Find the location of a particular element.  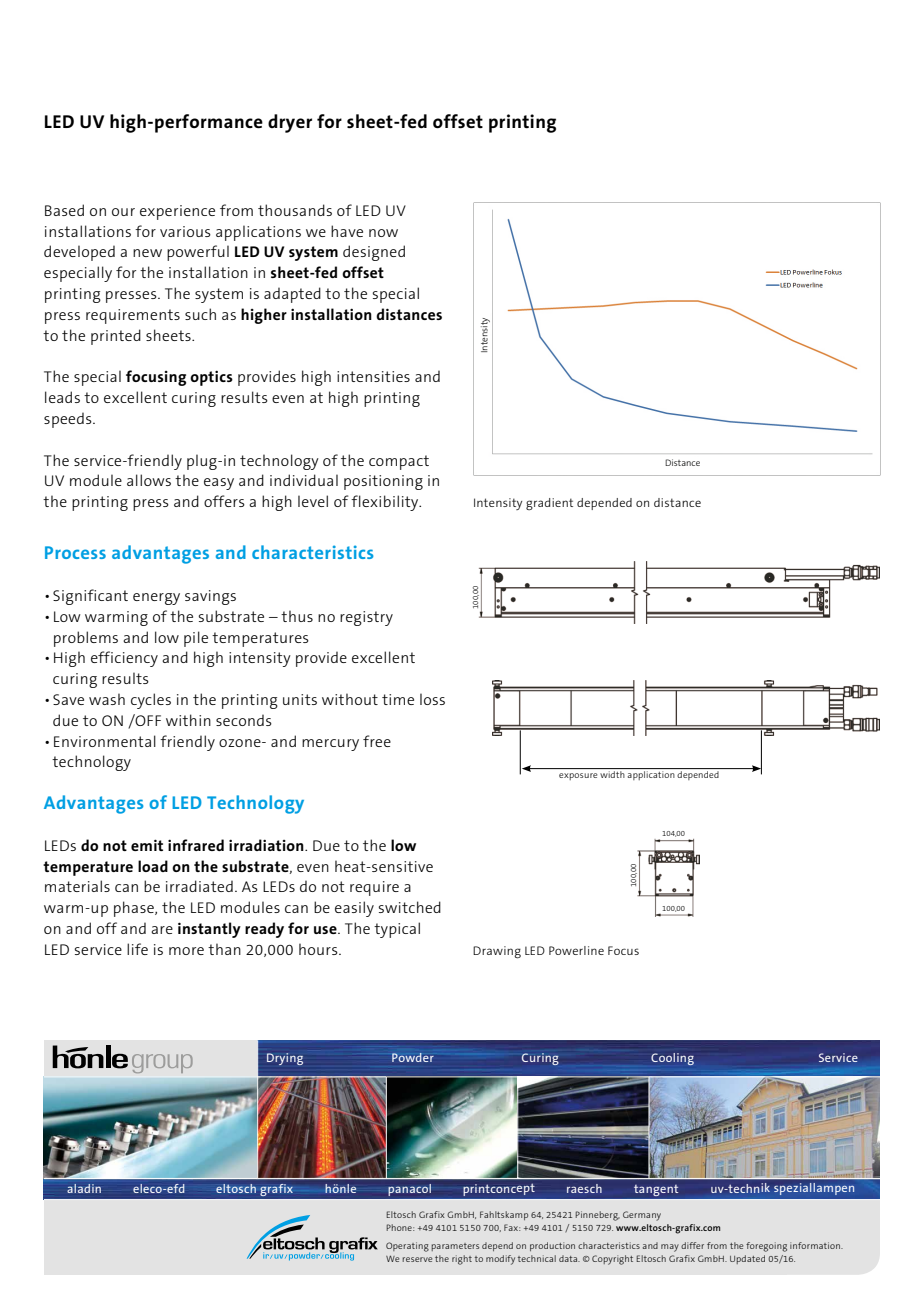

switched is located at coordinates (410, 907).
